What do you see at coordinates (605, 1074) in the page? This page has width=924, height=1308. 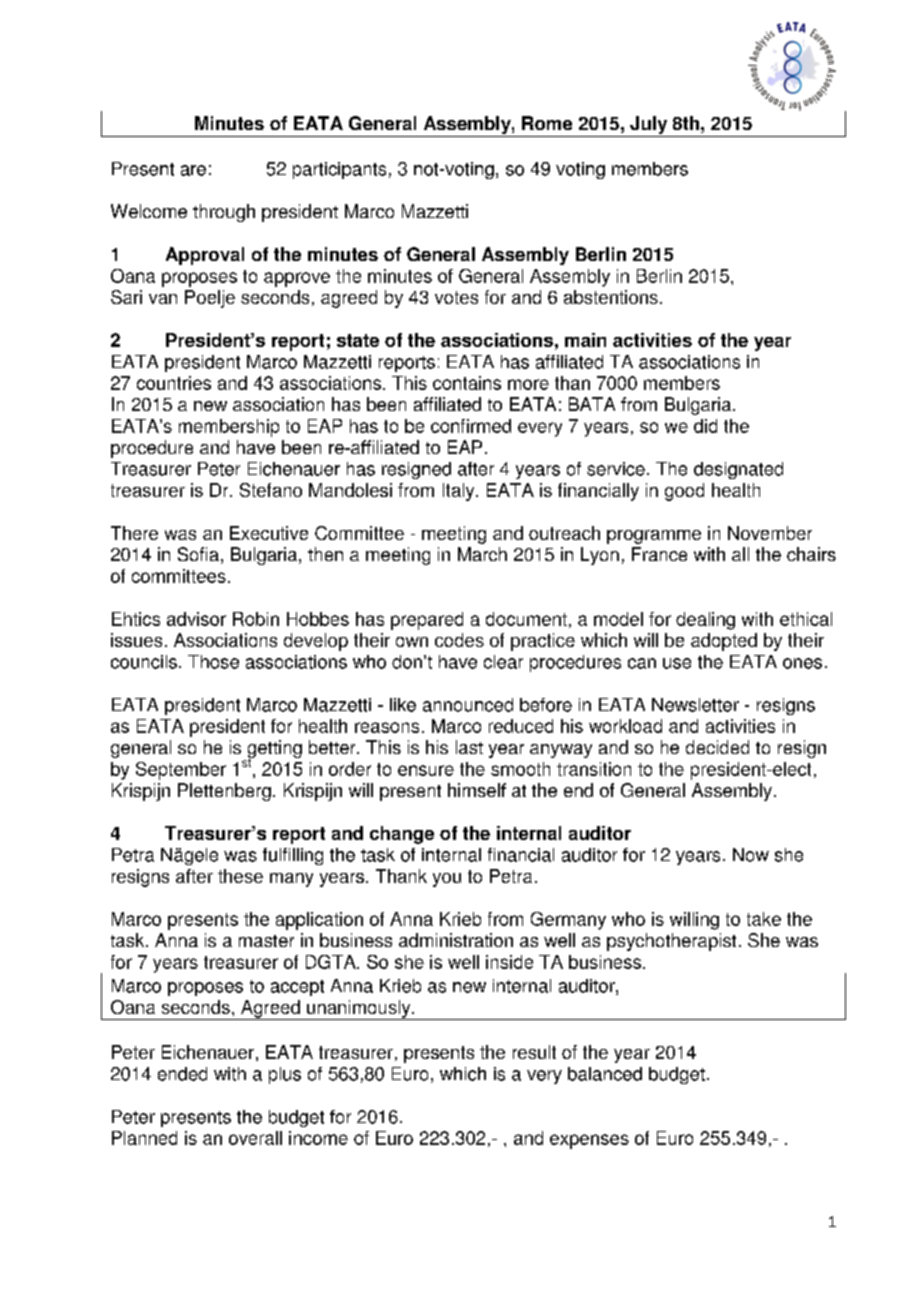 I see `balanced` at bounding box center [605, 1074].
